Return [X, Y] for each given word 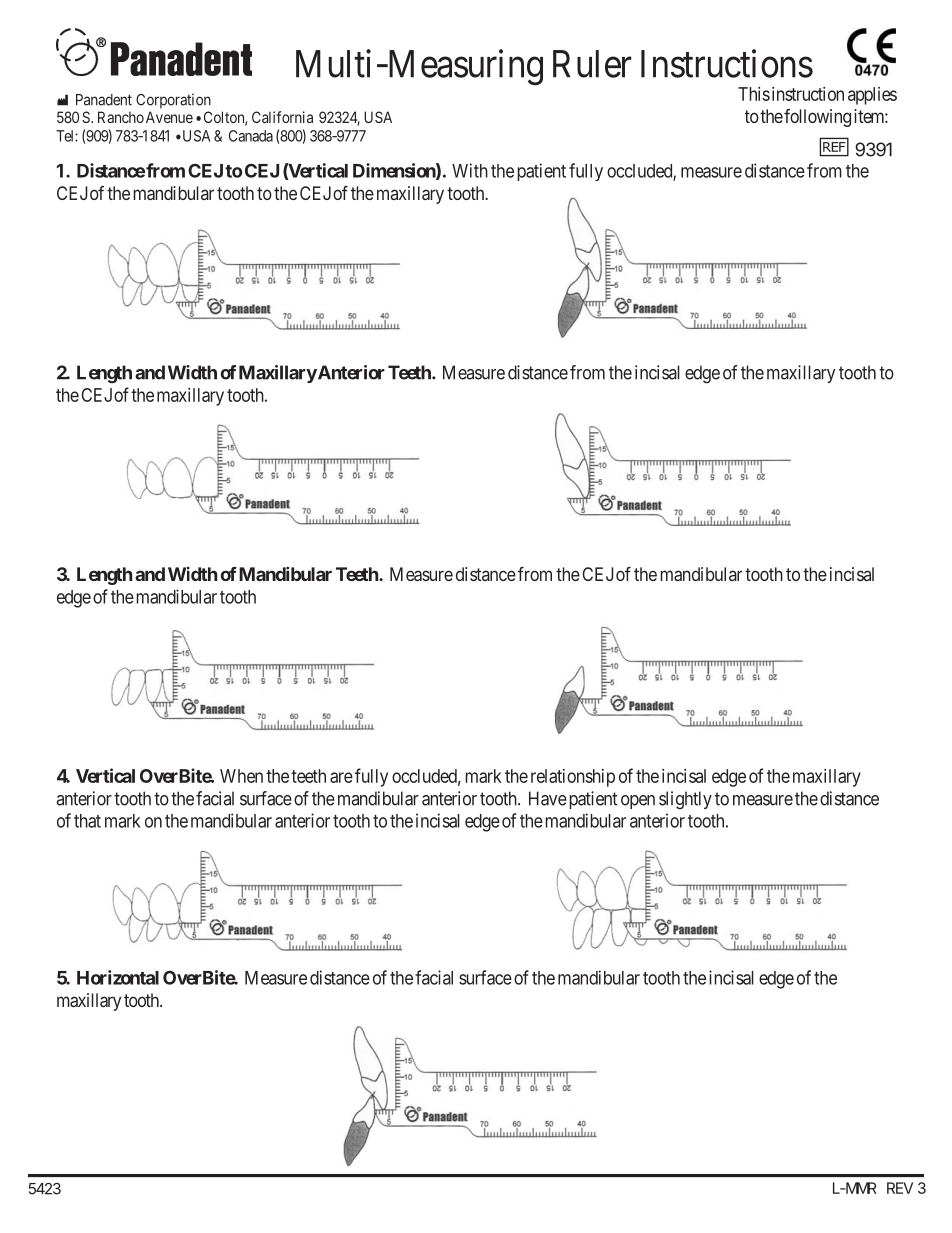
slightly [685, 800]
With [470, 170]
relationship [573, 778]
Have [548, 798]
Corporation [173, 101]
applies [872, 96]
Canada [251, 136]
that [87, 821]
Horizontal [118, 977]
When [241, 776]
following [817, 118]
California [282, 117]
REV [900, 1188]
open [638, 802]
